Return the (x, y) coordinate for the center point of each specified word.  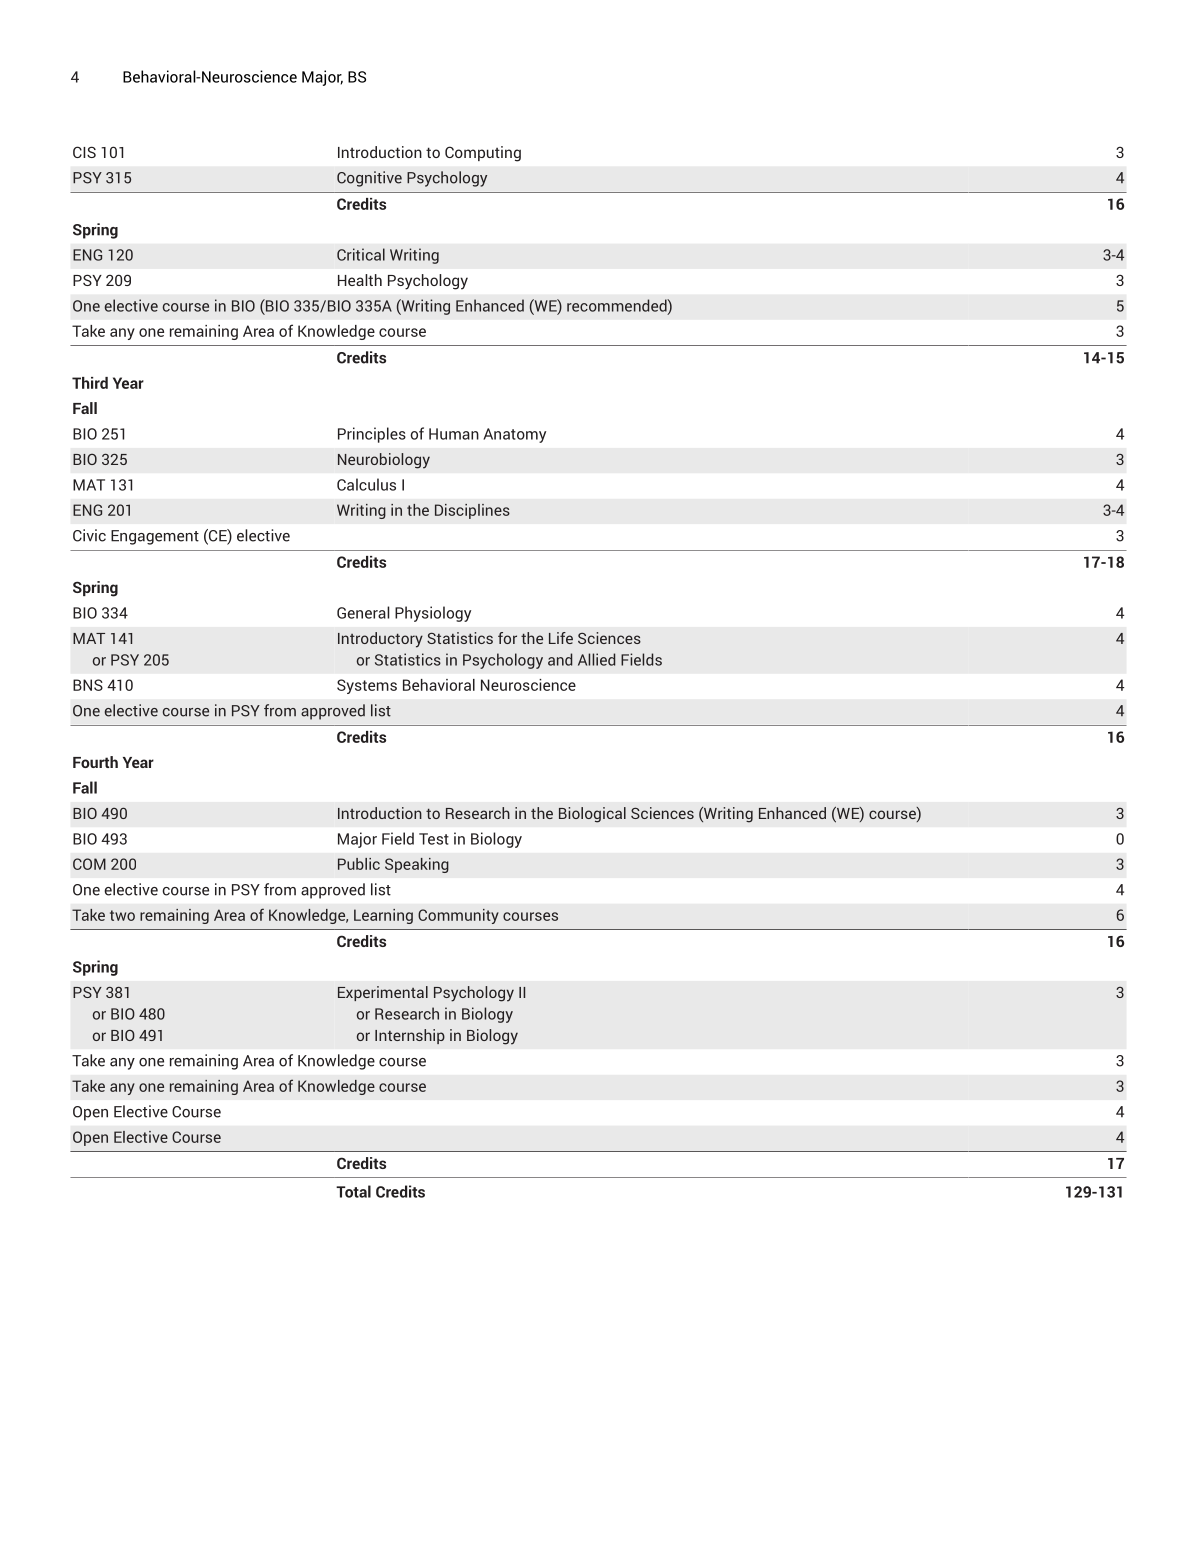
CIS (84, 152)
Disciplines (472, 511)
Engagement (155, 537)
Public (359, 864)
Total (353, 1191)
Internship (410, 1036)
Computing (483, 154)
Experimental (383, 993)
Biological (592, 815)
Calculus (366, 484)
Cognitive (369, 179)
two (122, 915)
